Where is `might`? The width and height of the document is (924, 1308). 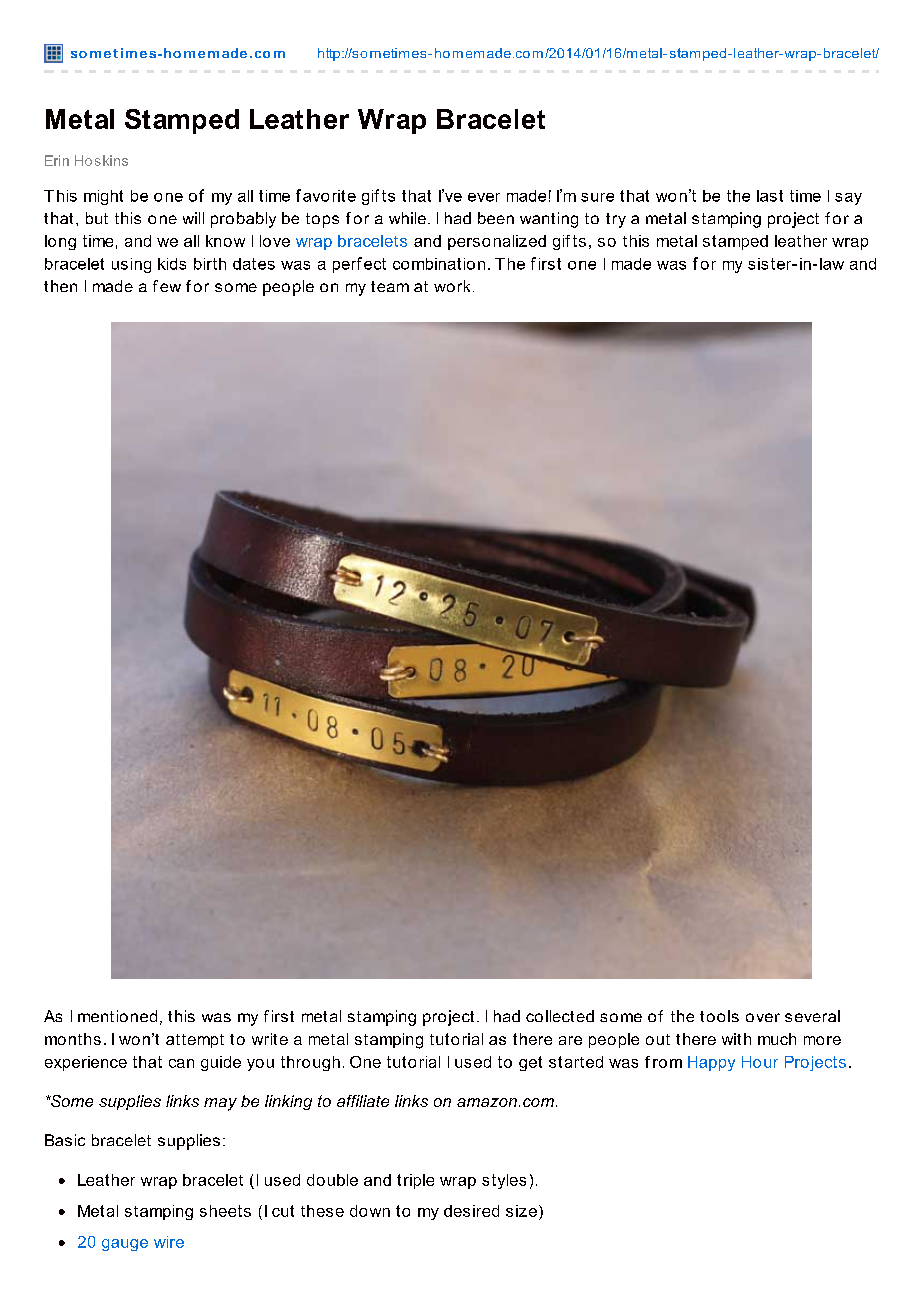
might is located at coordinates (103, 197).
